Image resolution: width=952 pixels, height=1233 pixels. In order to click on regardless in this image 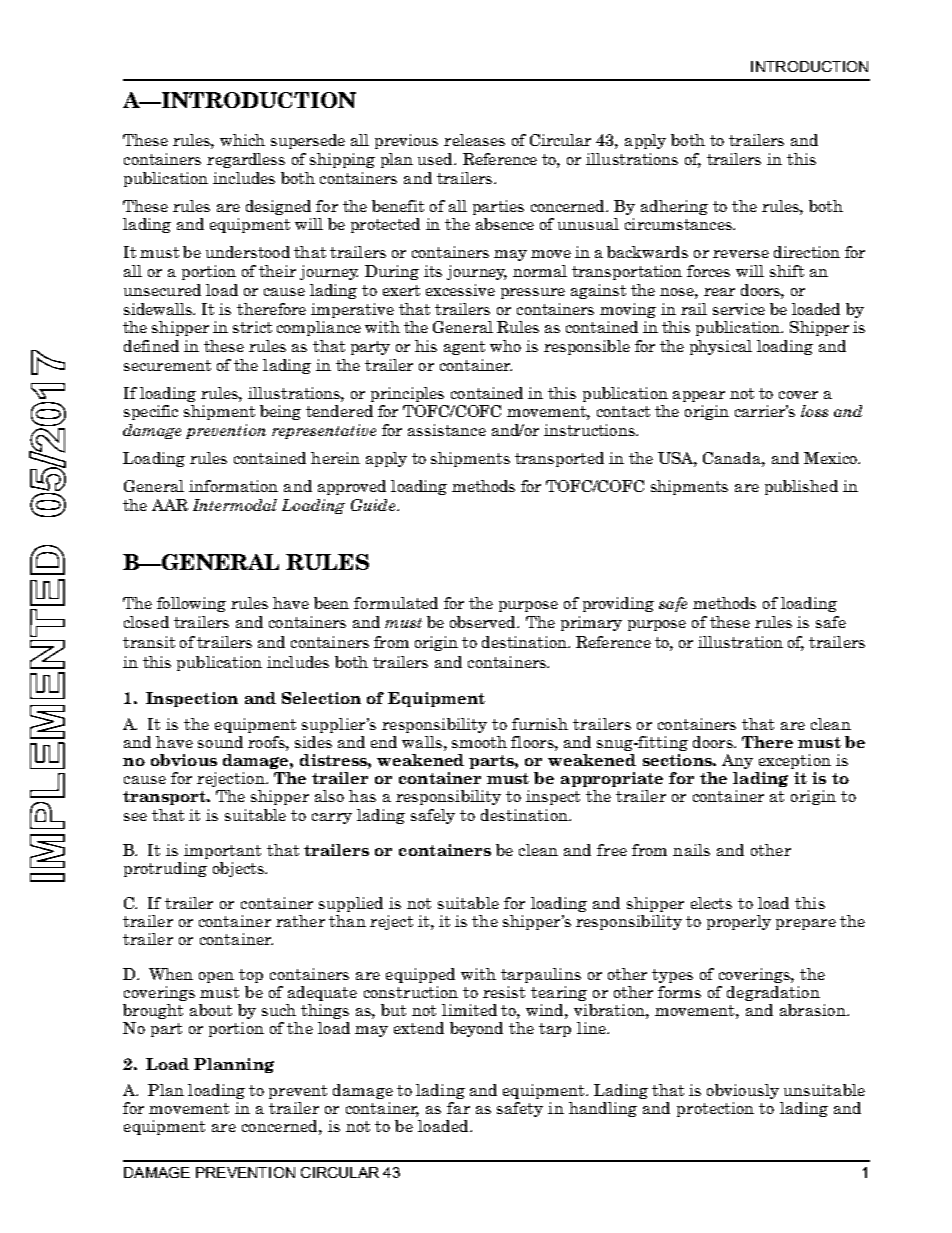, I will do `click(246, 160)`.
